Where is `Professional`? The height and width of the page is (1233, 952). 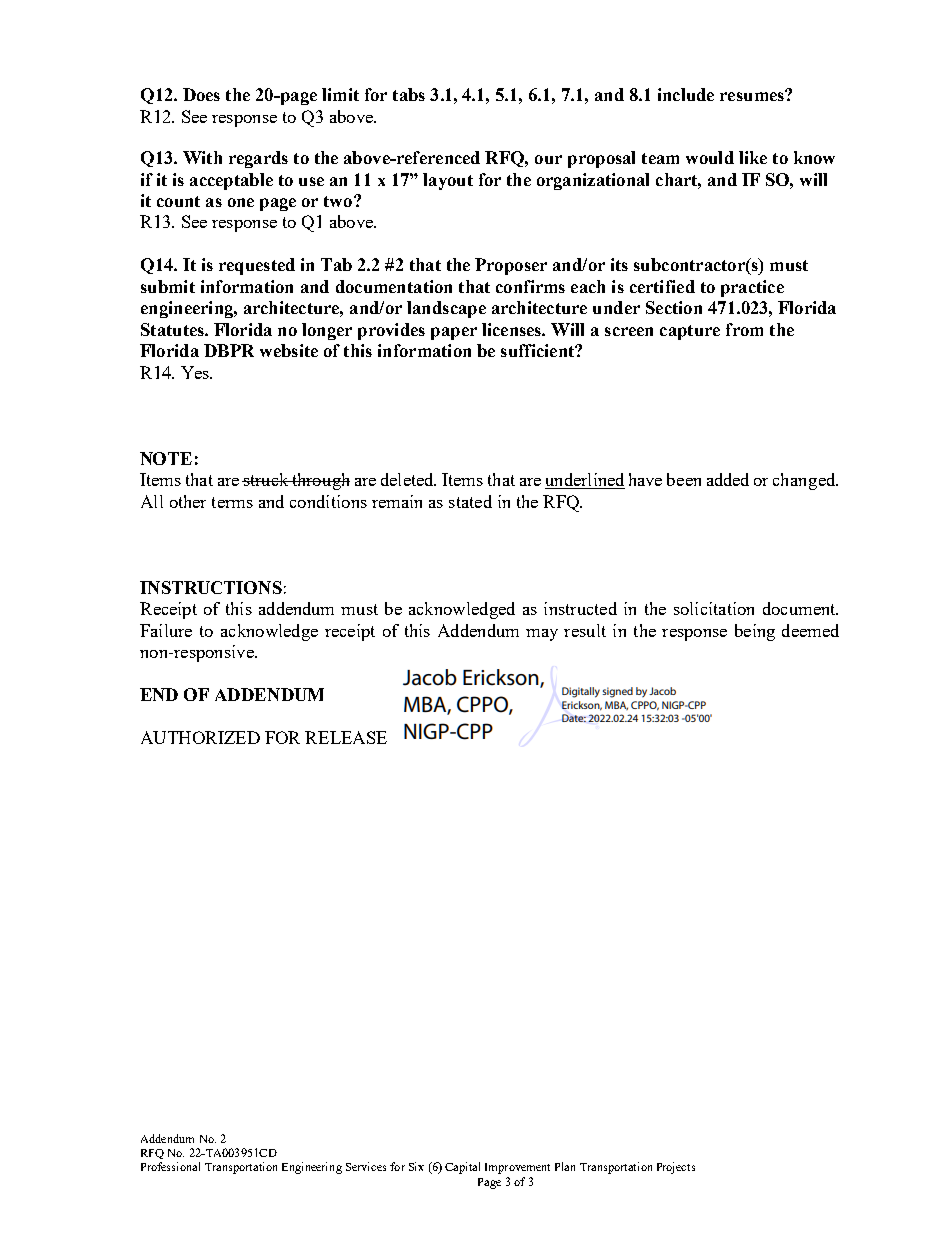 Professional is located at coordinates (170, 1166).
